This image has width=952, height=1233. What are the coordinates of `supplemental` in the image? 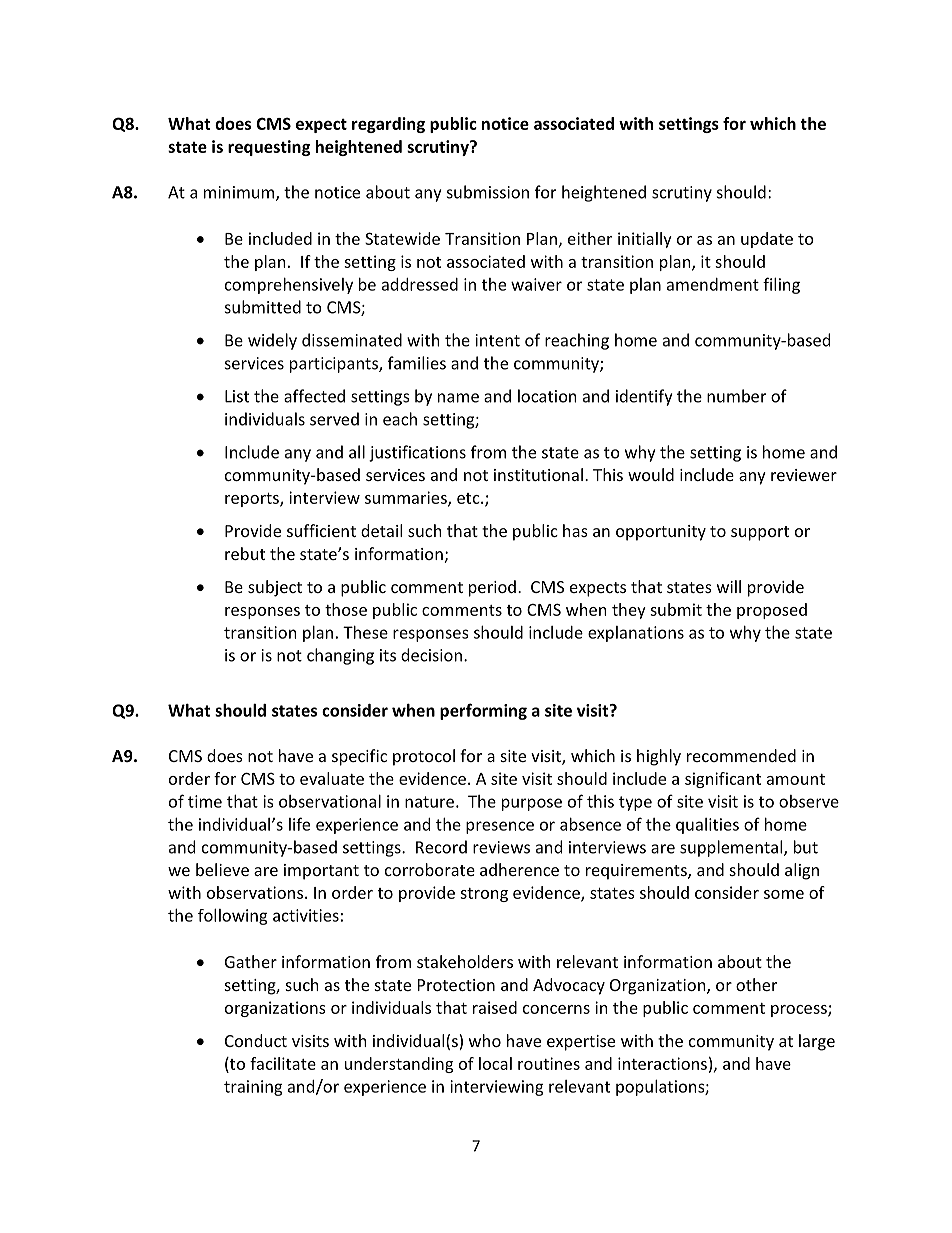 It's located at (732, 848).
